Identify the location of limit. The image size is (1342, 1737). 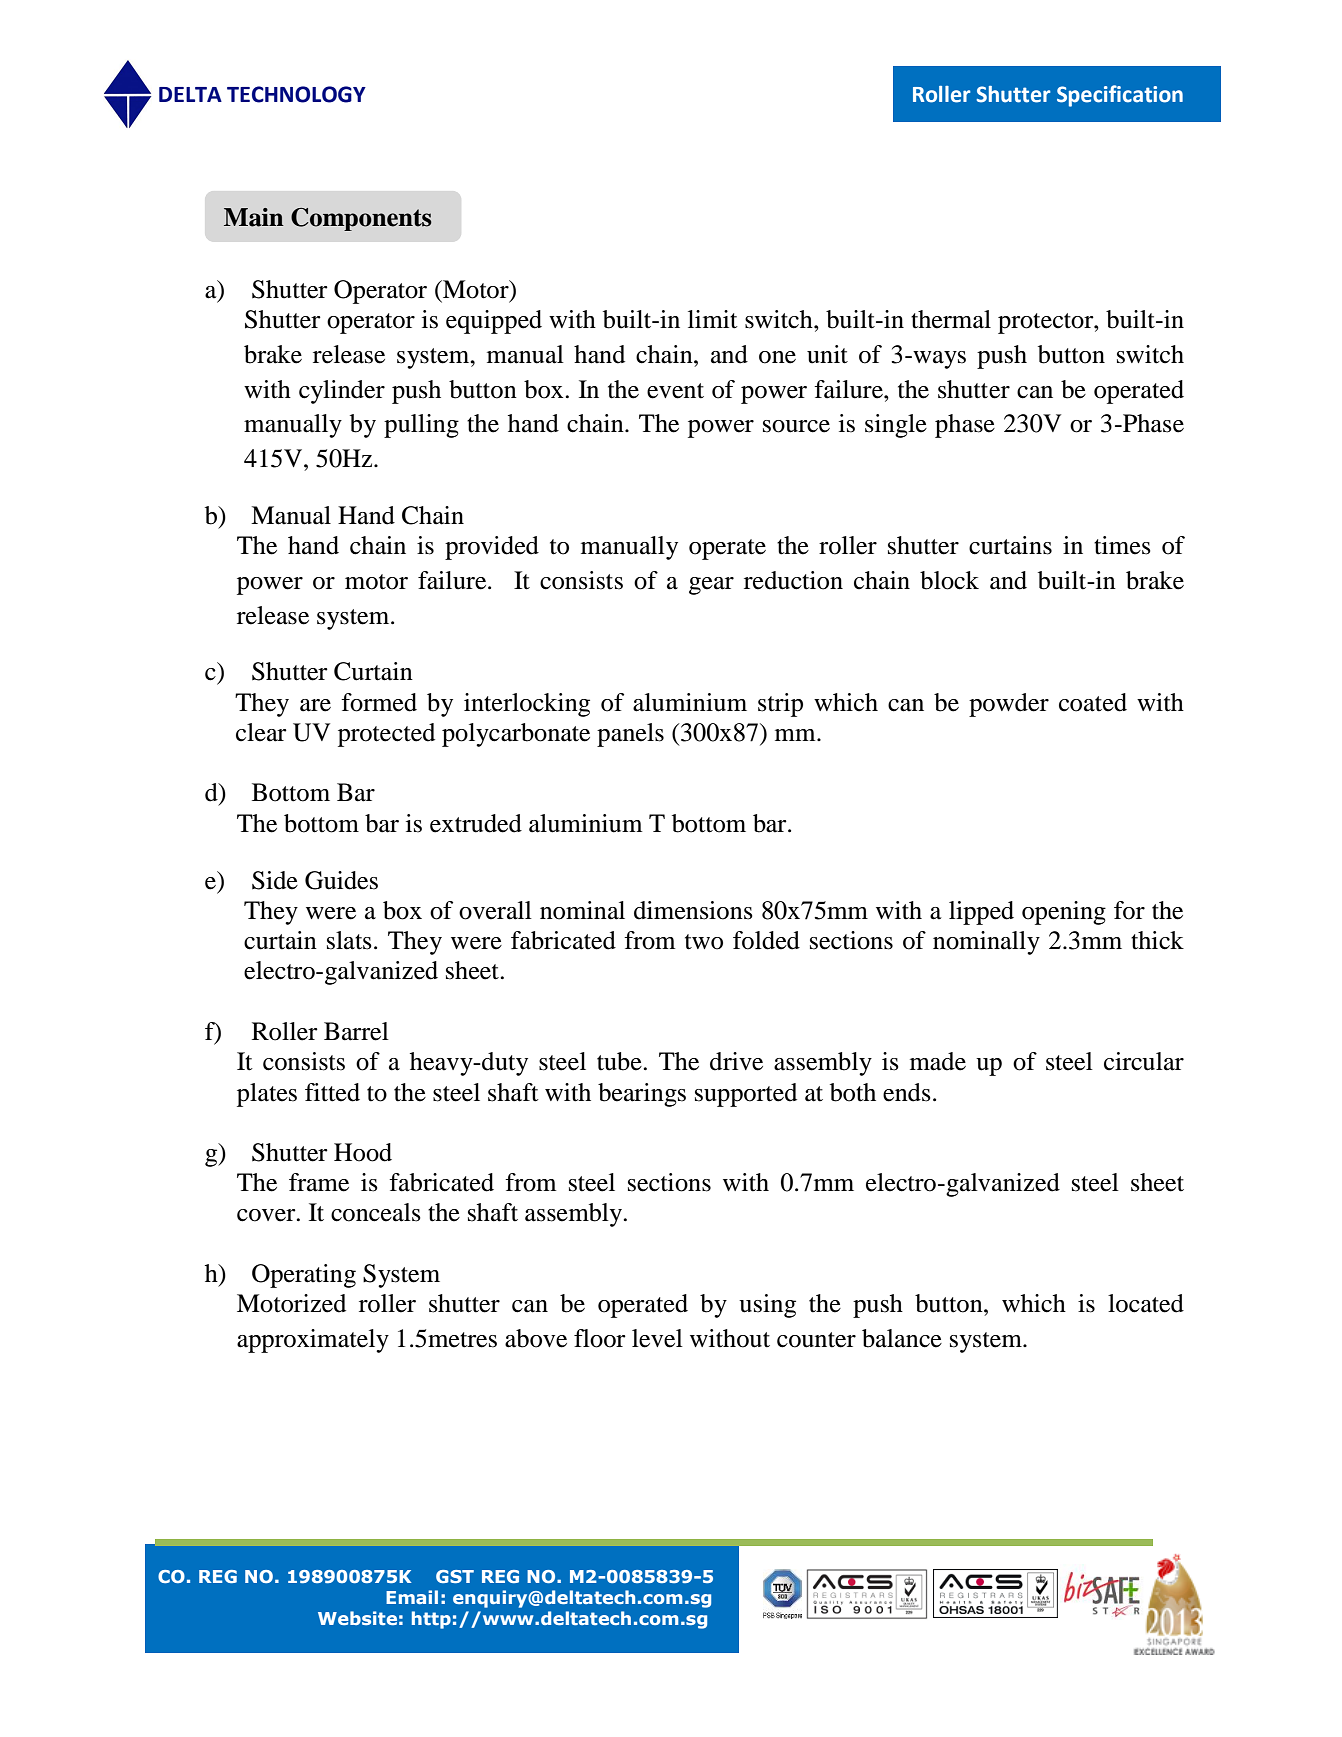
(713, 319).
